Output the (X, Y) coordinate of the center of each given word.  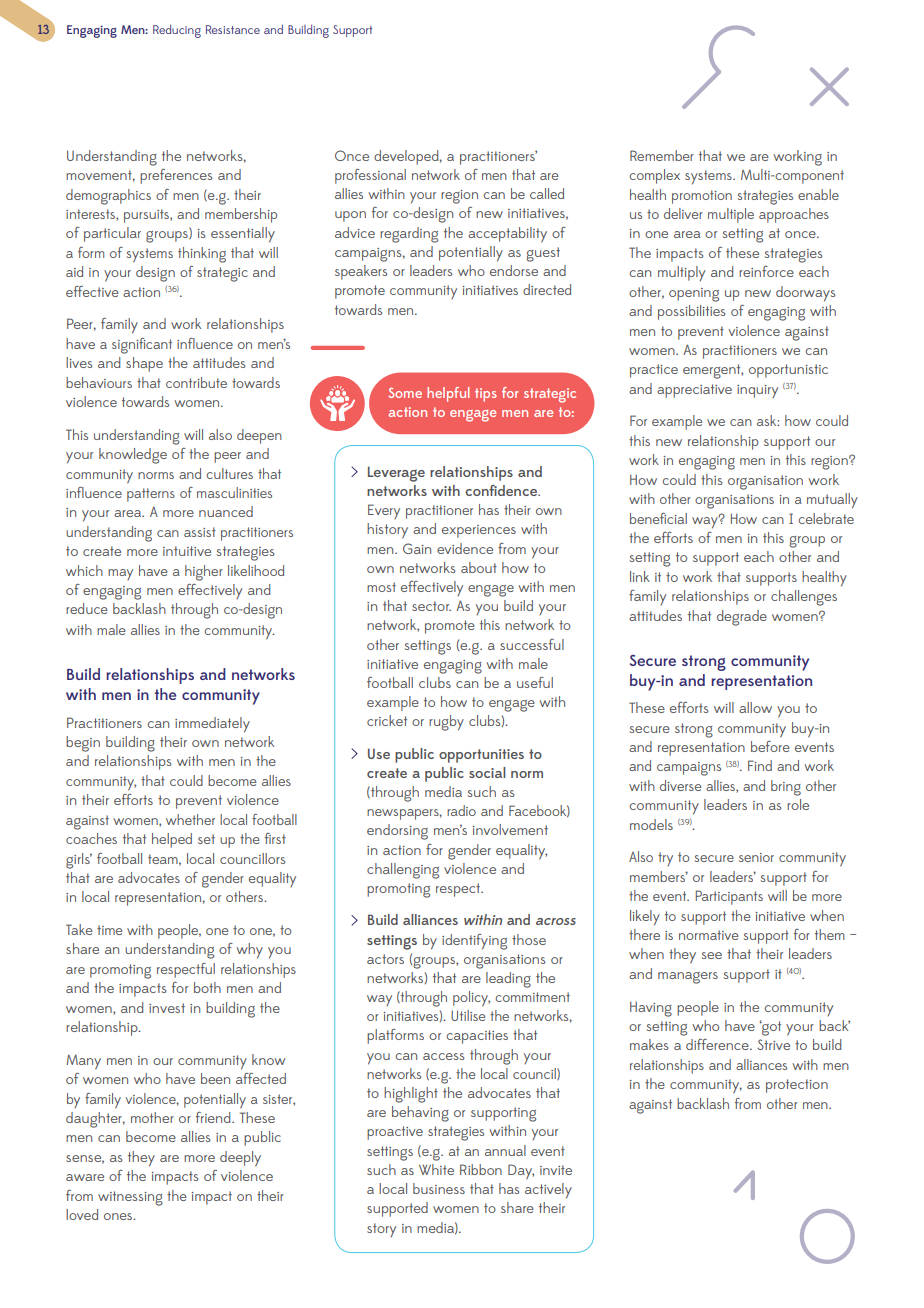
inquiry (757, 391)
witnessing (130, 1198)
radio (461, 810)
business (439, 1188)
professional (370, 176)
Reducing (177, 31)
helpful (448, 394)
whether (190, 819)
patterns (151, 495)
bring (786, 788)
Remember (662, 155)
